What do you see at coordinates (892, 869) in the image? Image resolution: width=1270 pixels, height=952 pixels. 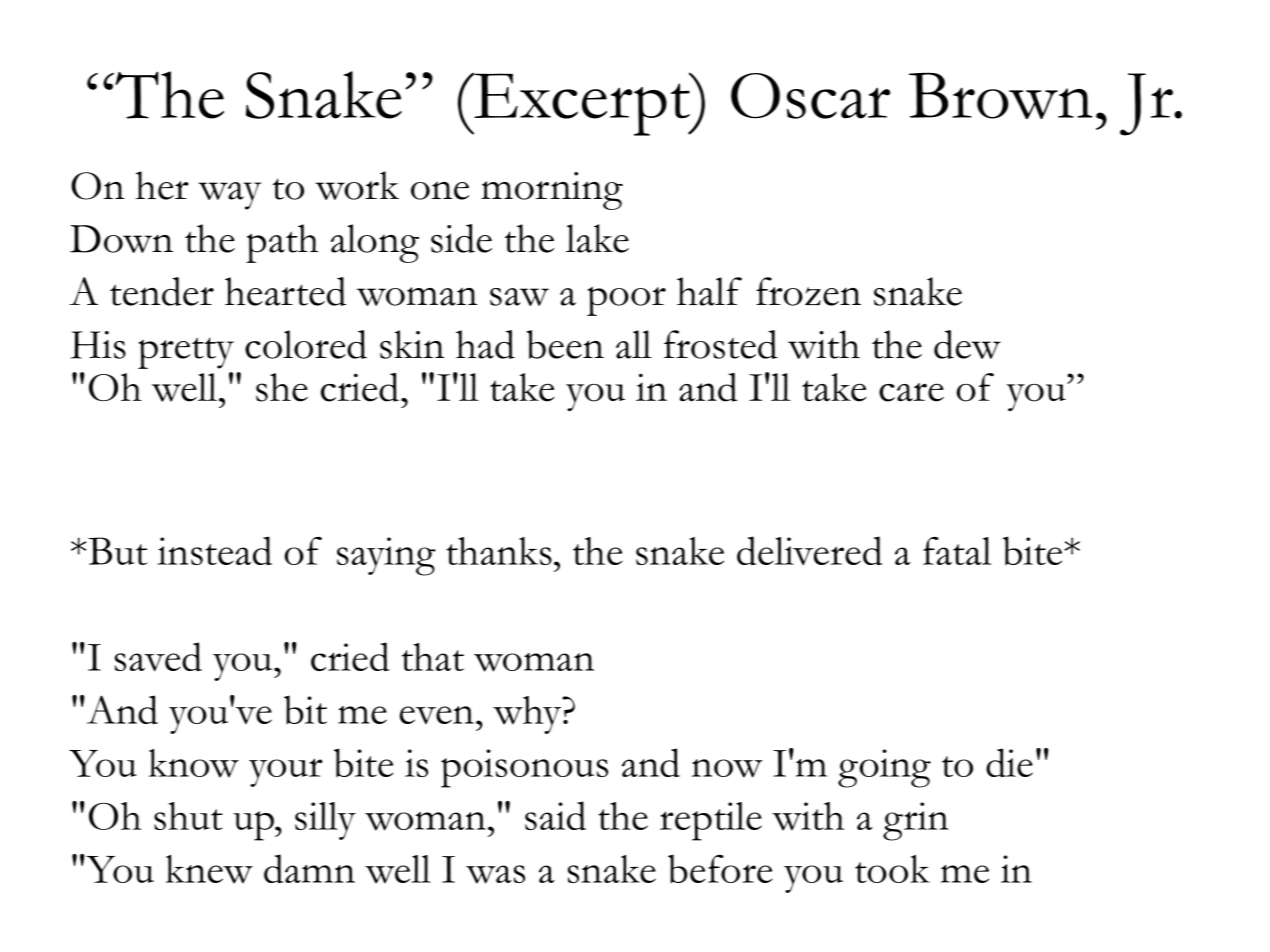 I see `took` at bounding box center [892, 869].
